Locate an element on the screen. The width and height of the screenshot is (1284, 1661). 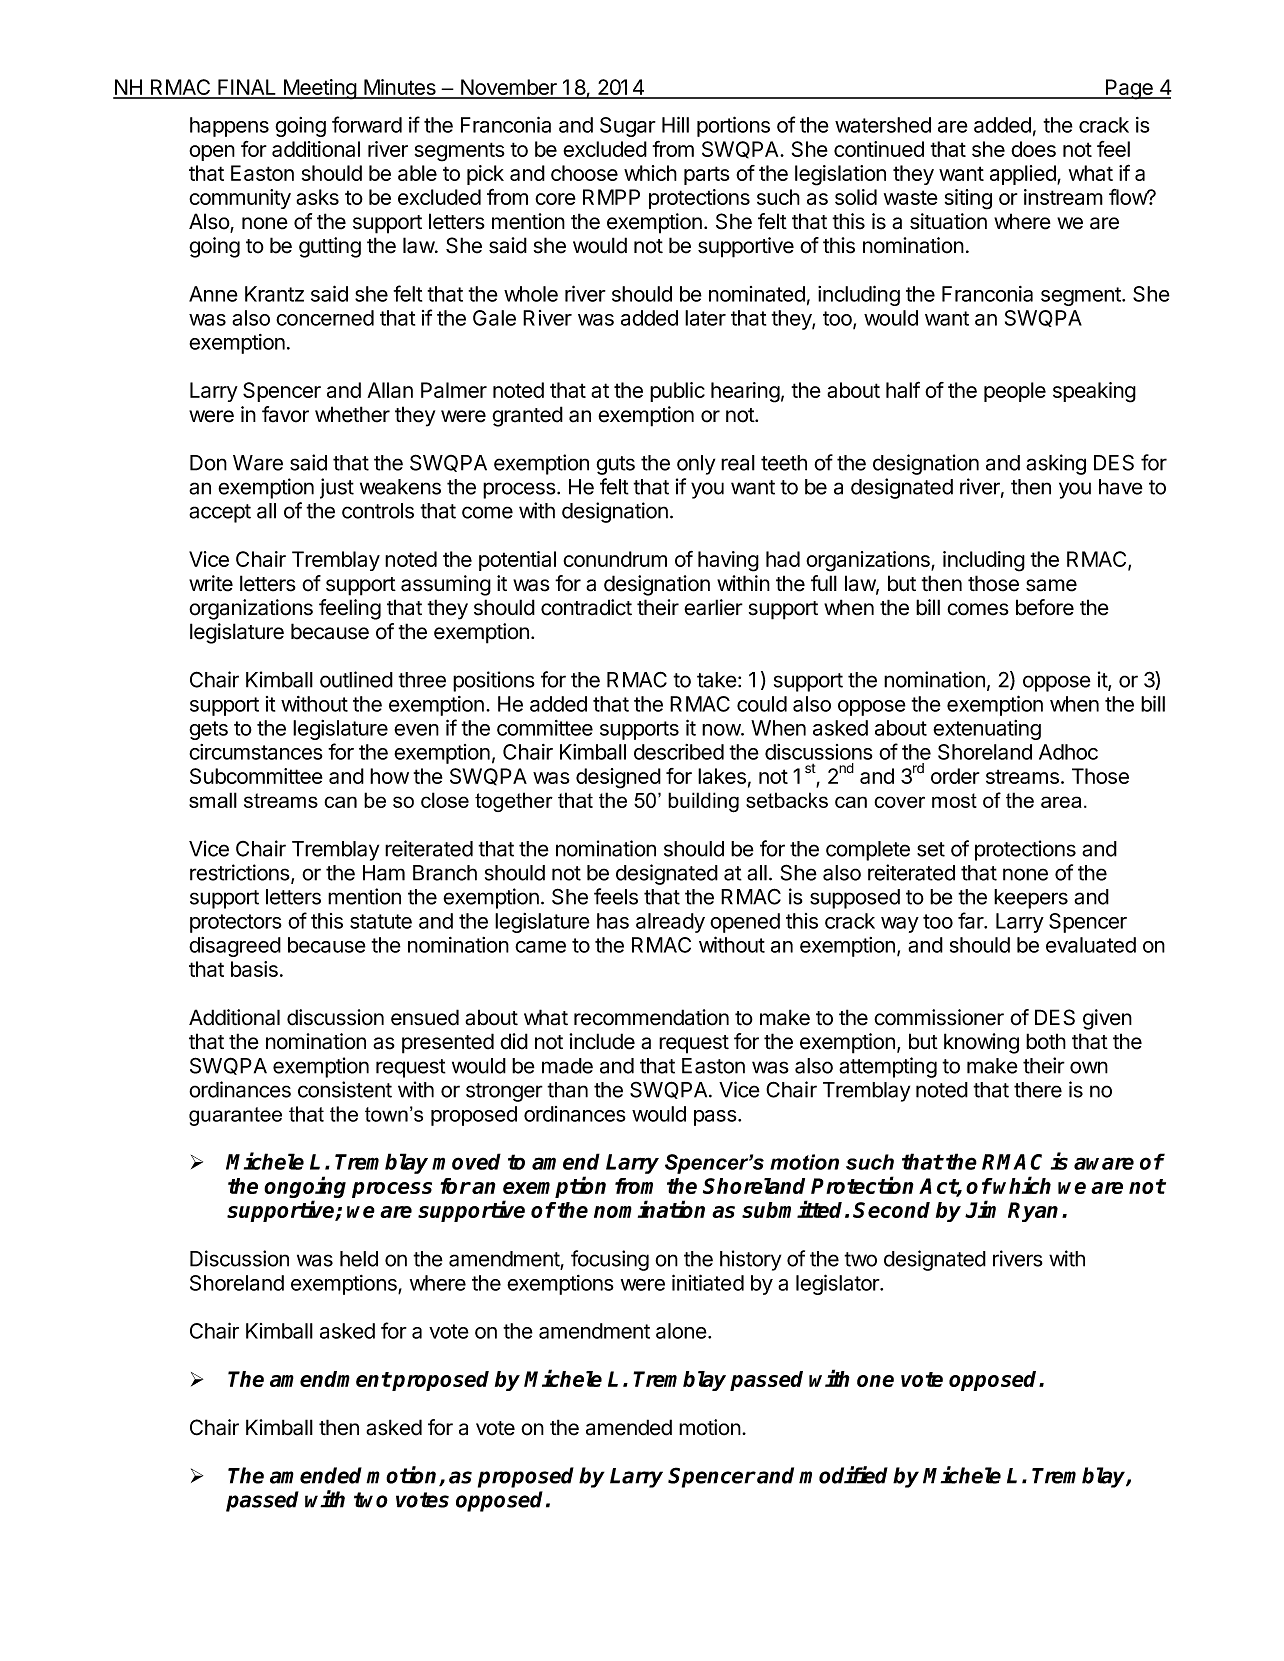
how is located at coordinates (389, 776).
